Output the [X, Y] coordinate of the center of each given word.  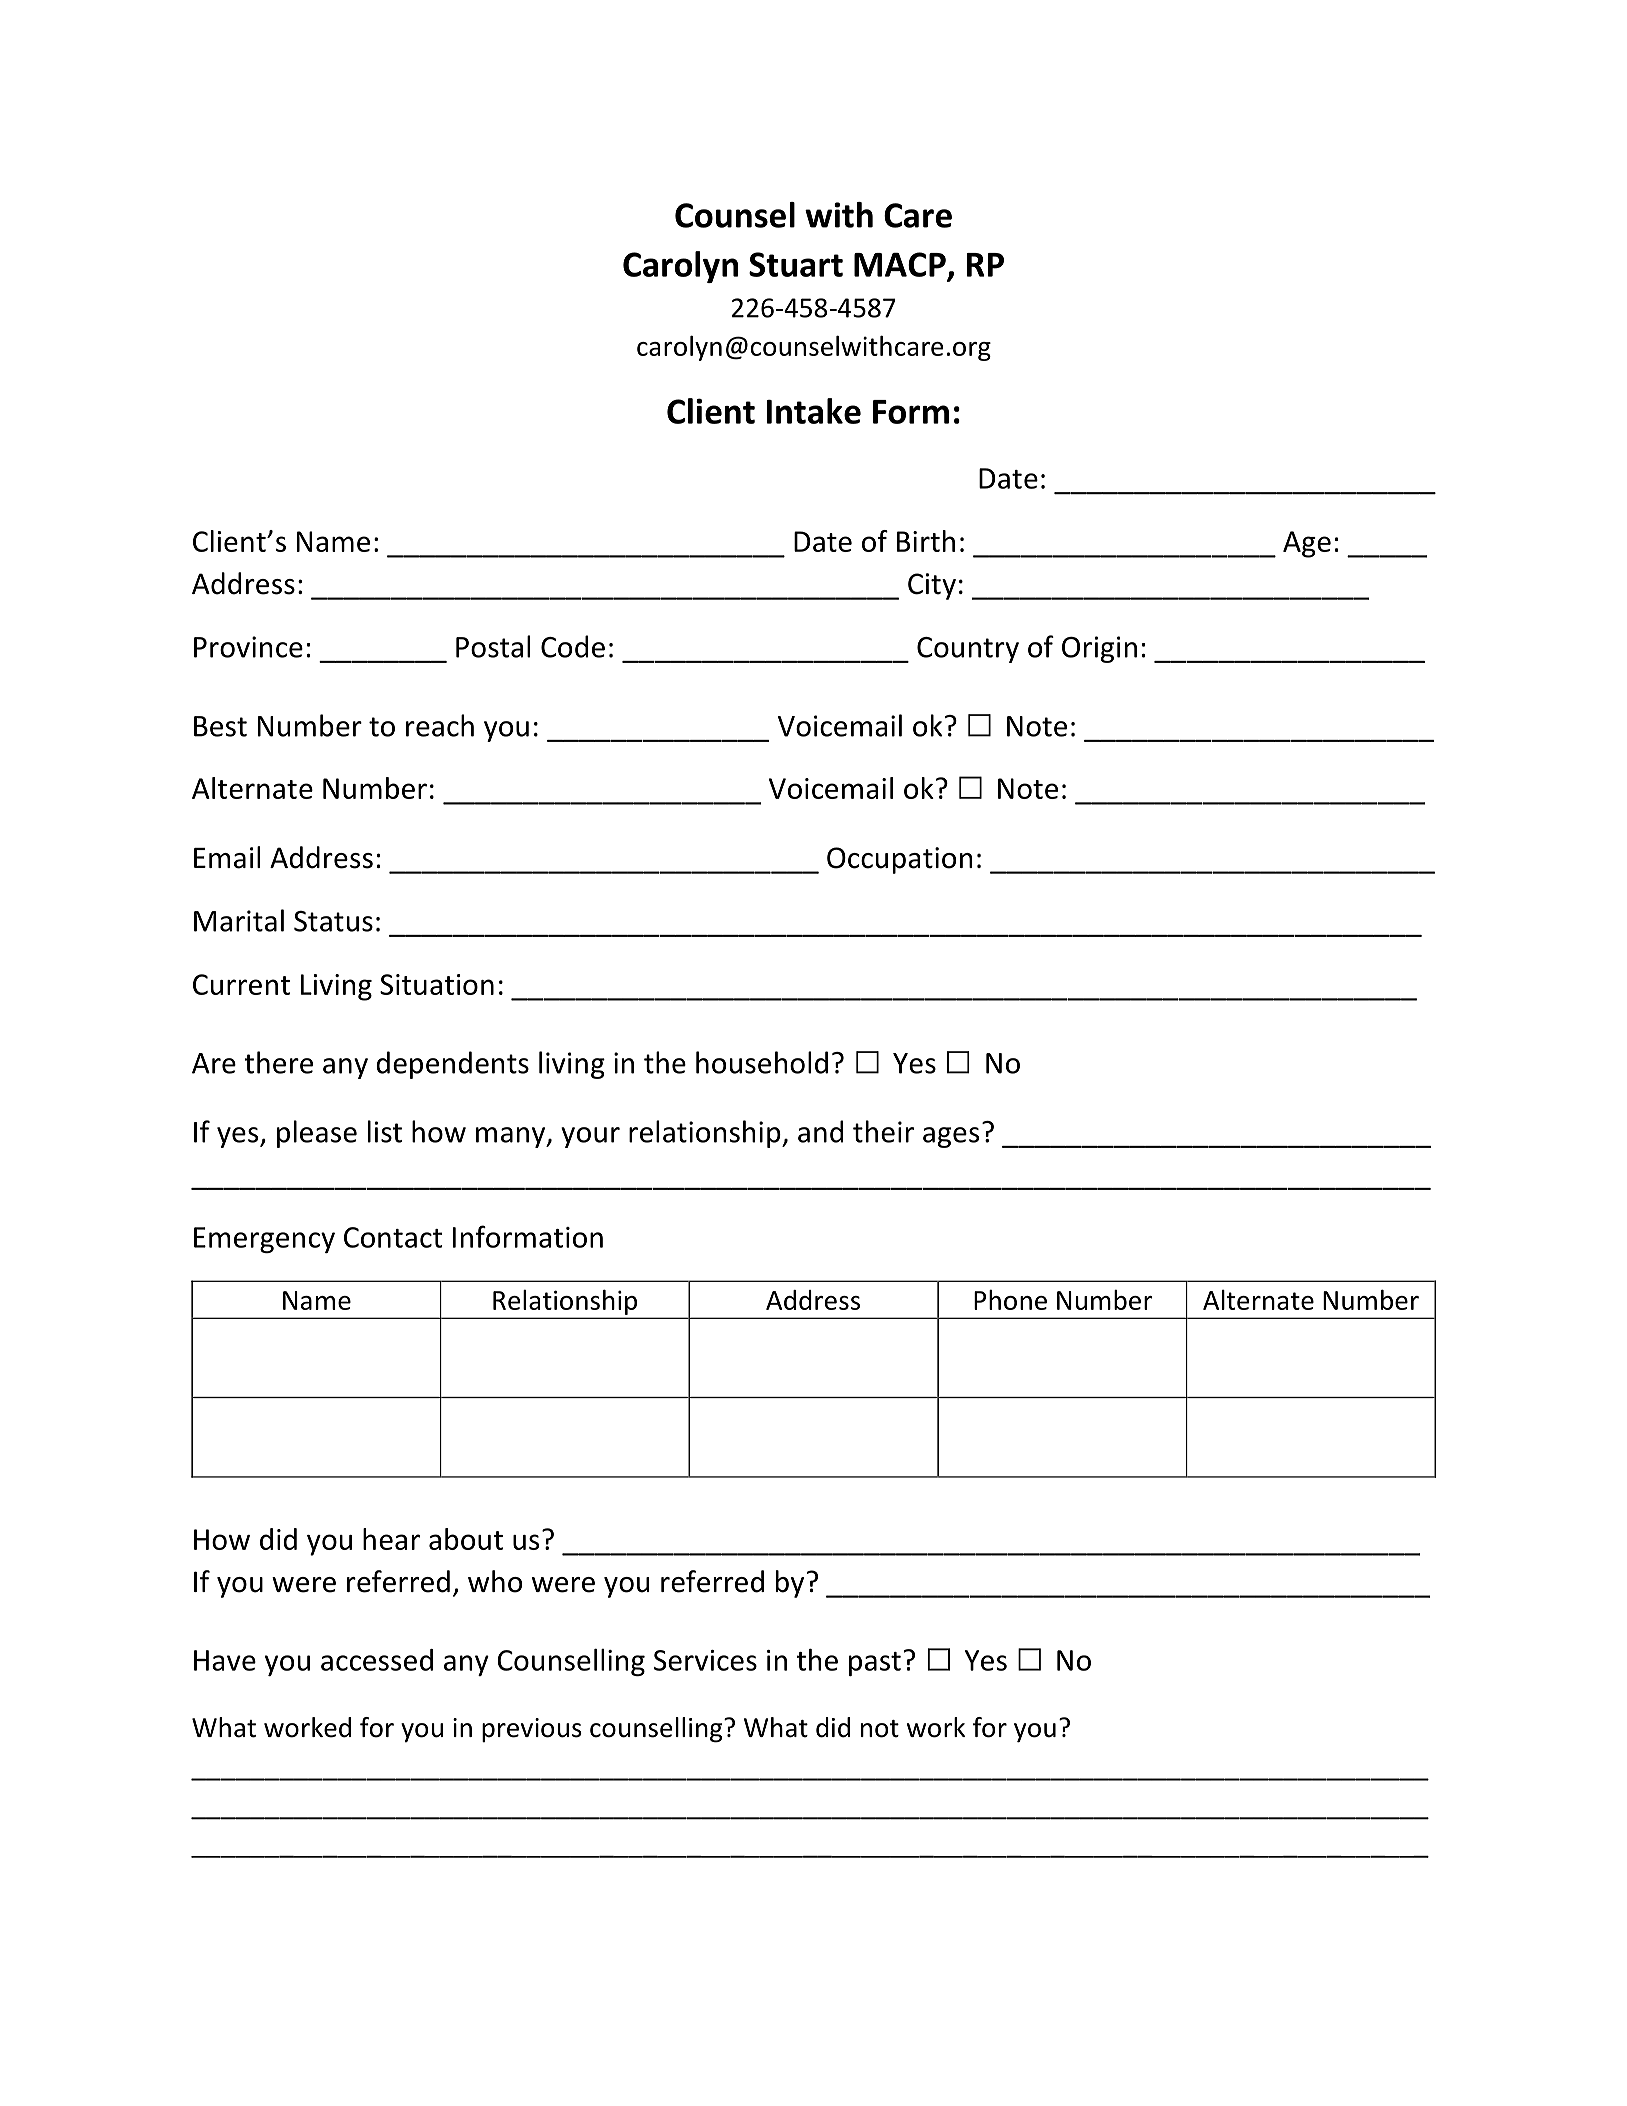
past [875, 1664]
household [762, 1062]
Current [241, 984]
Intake [814, 411]
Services [705, 1660]
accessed [377, 1660]
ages [951, 1137]
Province [248, 647]
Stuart [796, 264]
